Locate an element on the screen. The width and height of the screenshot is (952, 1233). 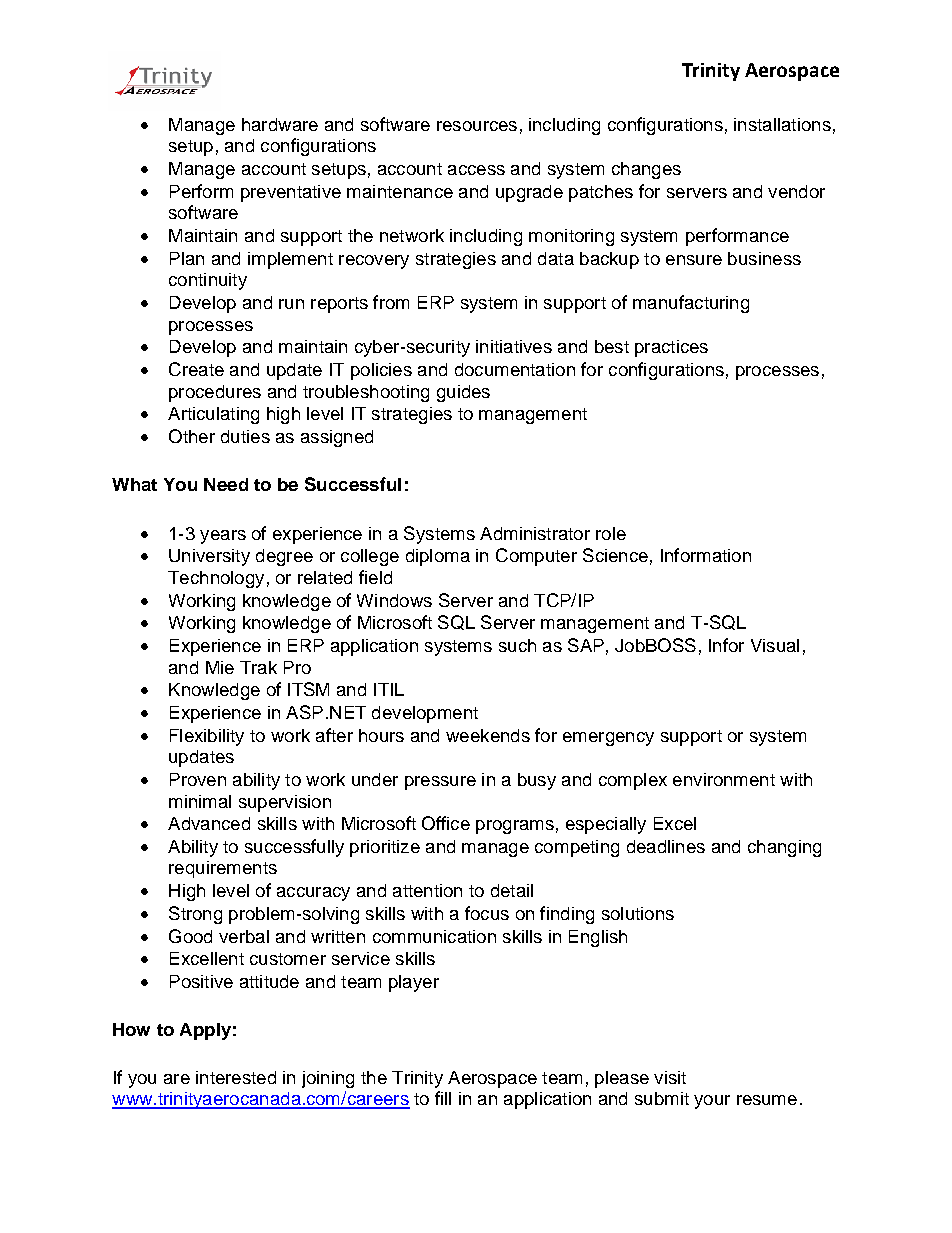
fill is located at coordinates (443, 1098).
